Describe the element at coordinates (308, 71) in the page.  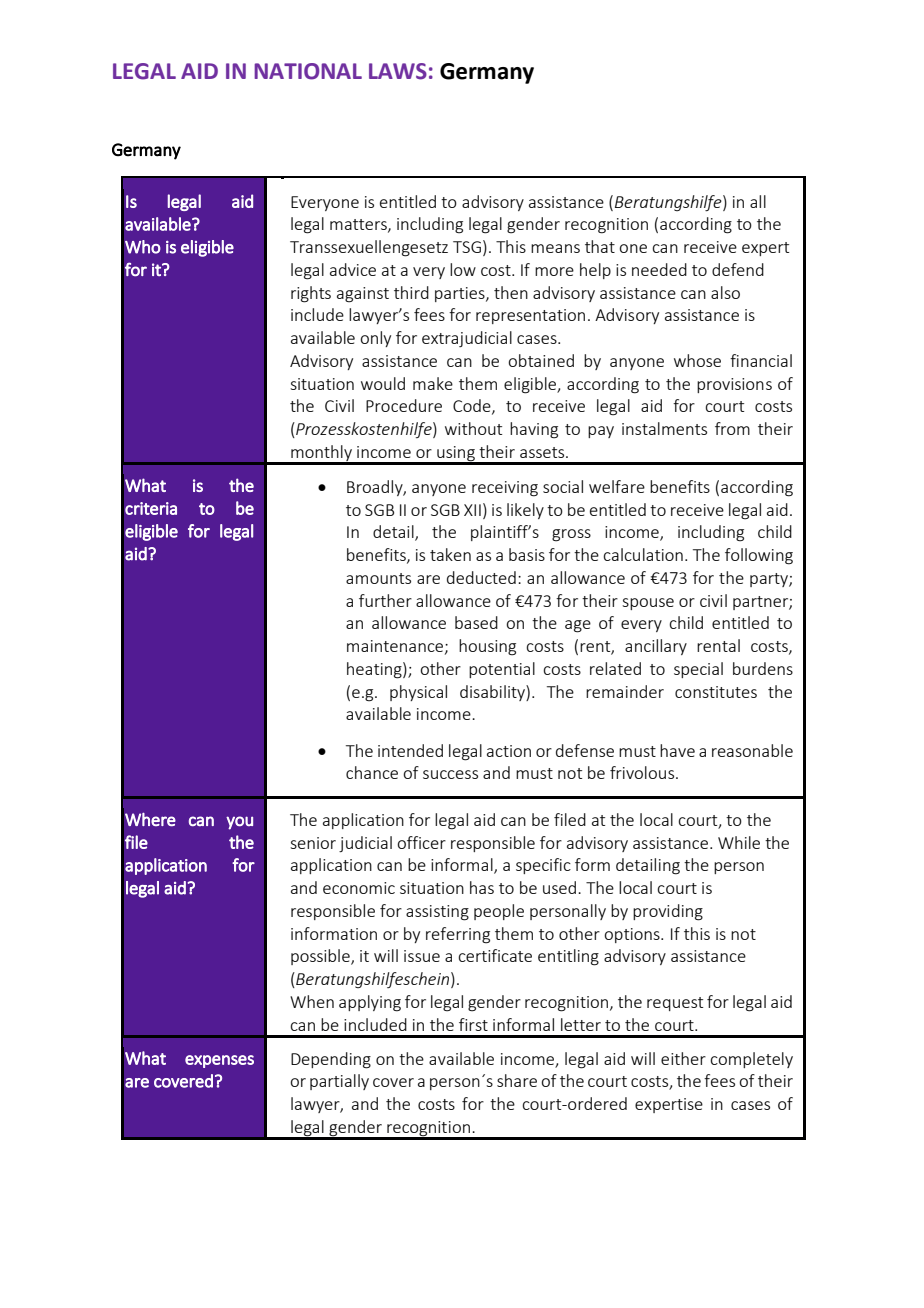
I see `NATIONAL` at that location.
